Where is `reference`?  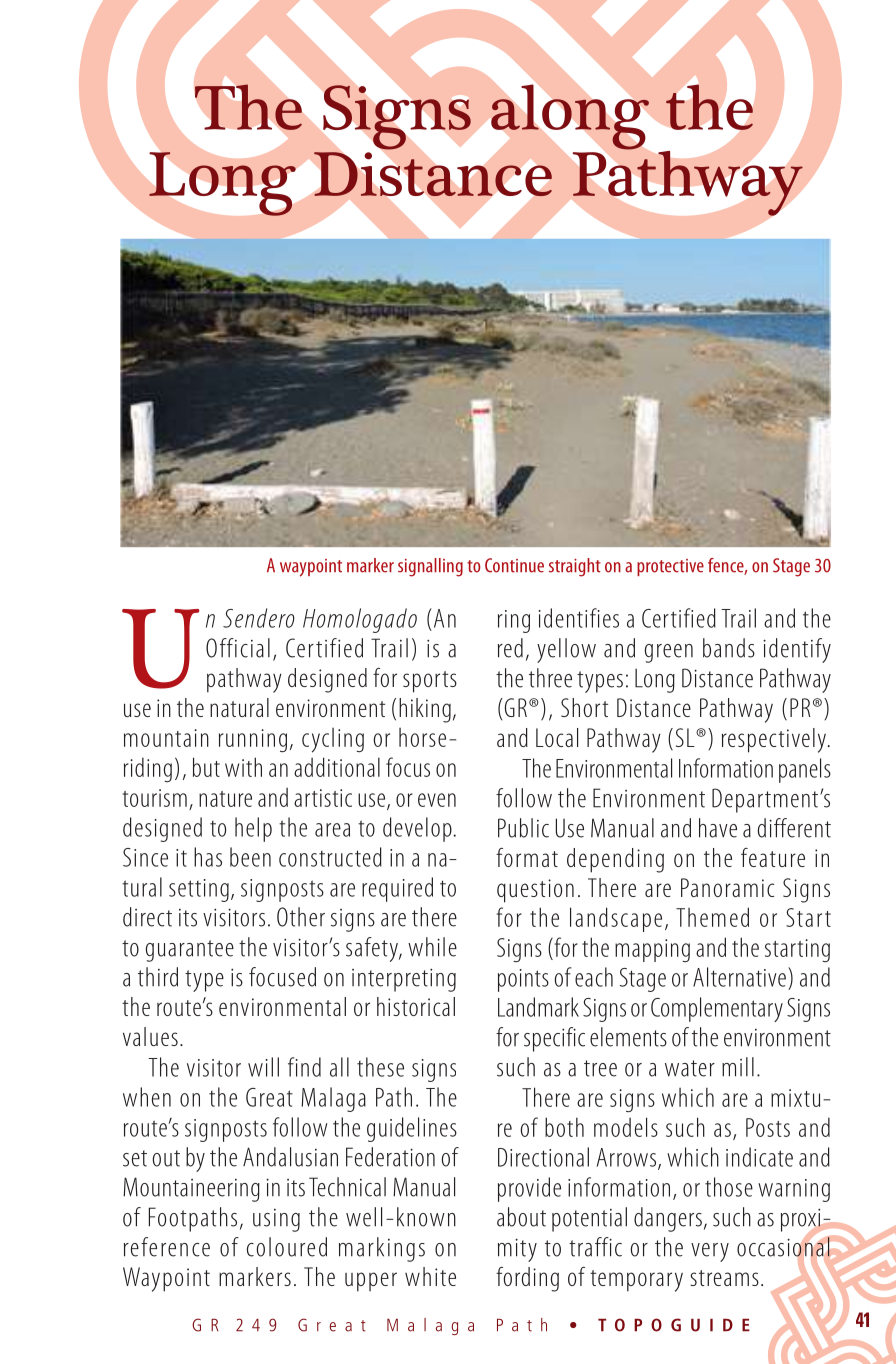 reference is located at coordinates (167, 1247).
